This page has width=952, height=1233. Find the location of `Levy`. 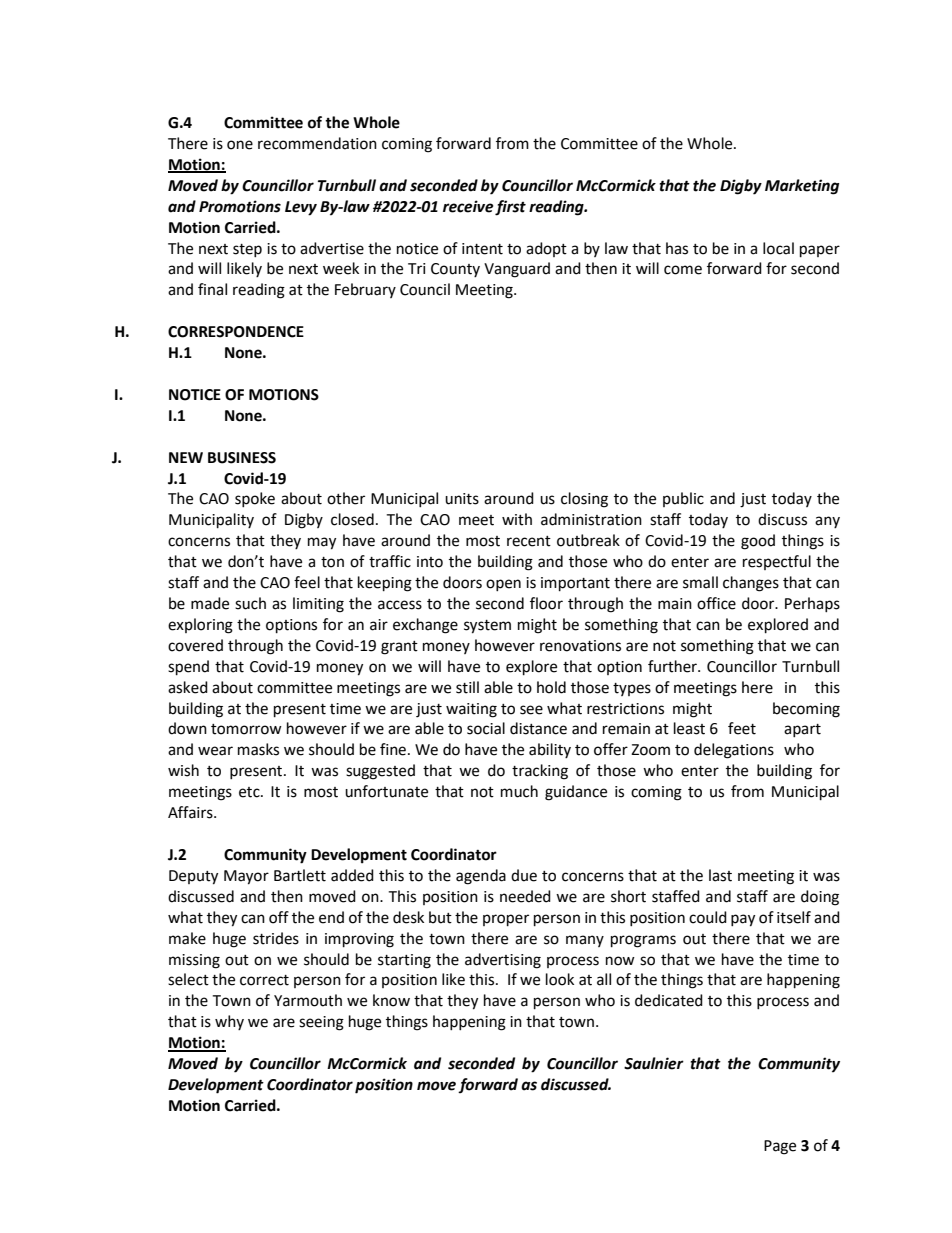

Levy is located at coordinates (301, 208).
